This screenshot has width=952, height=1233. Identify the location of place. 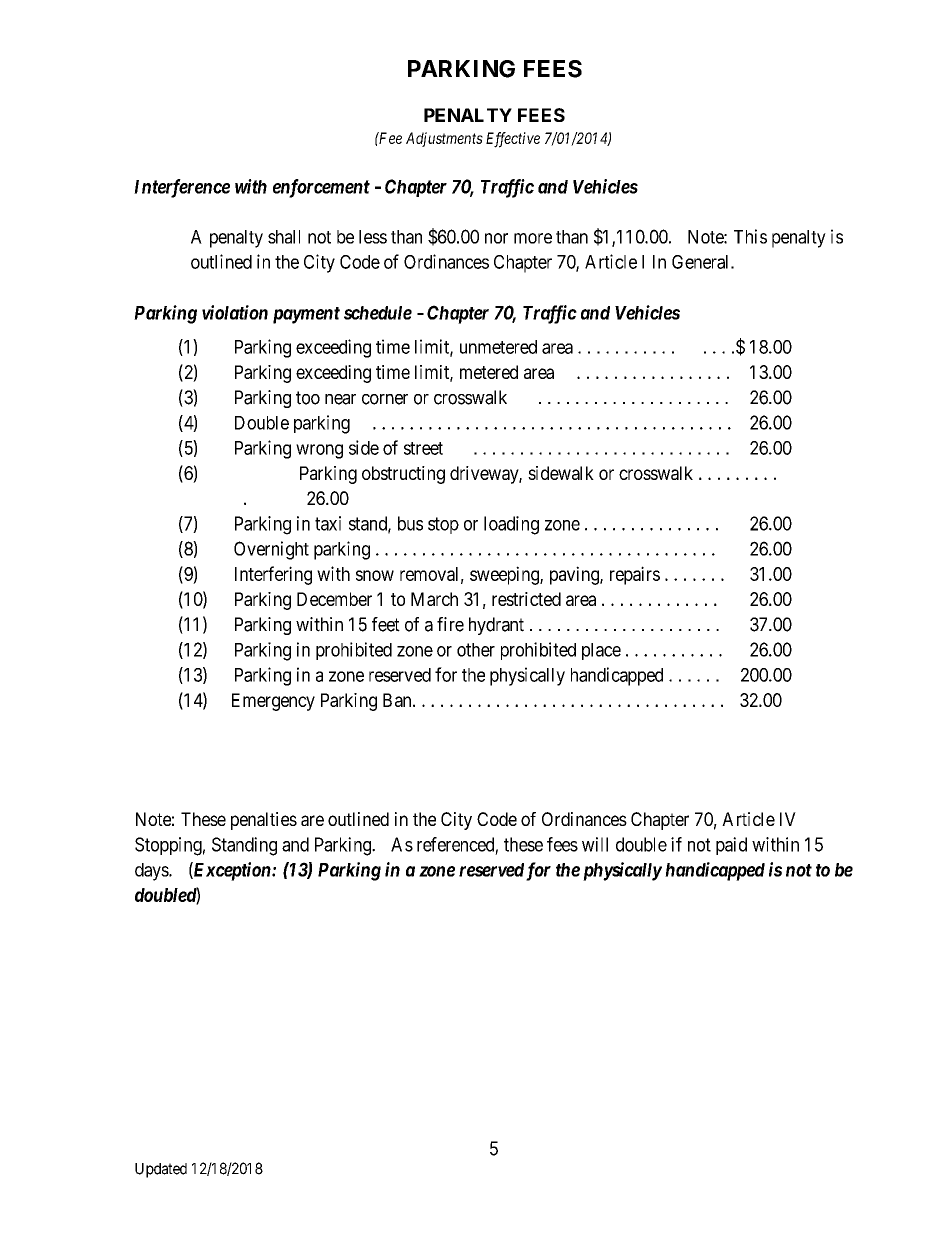
(601, 651).
